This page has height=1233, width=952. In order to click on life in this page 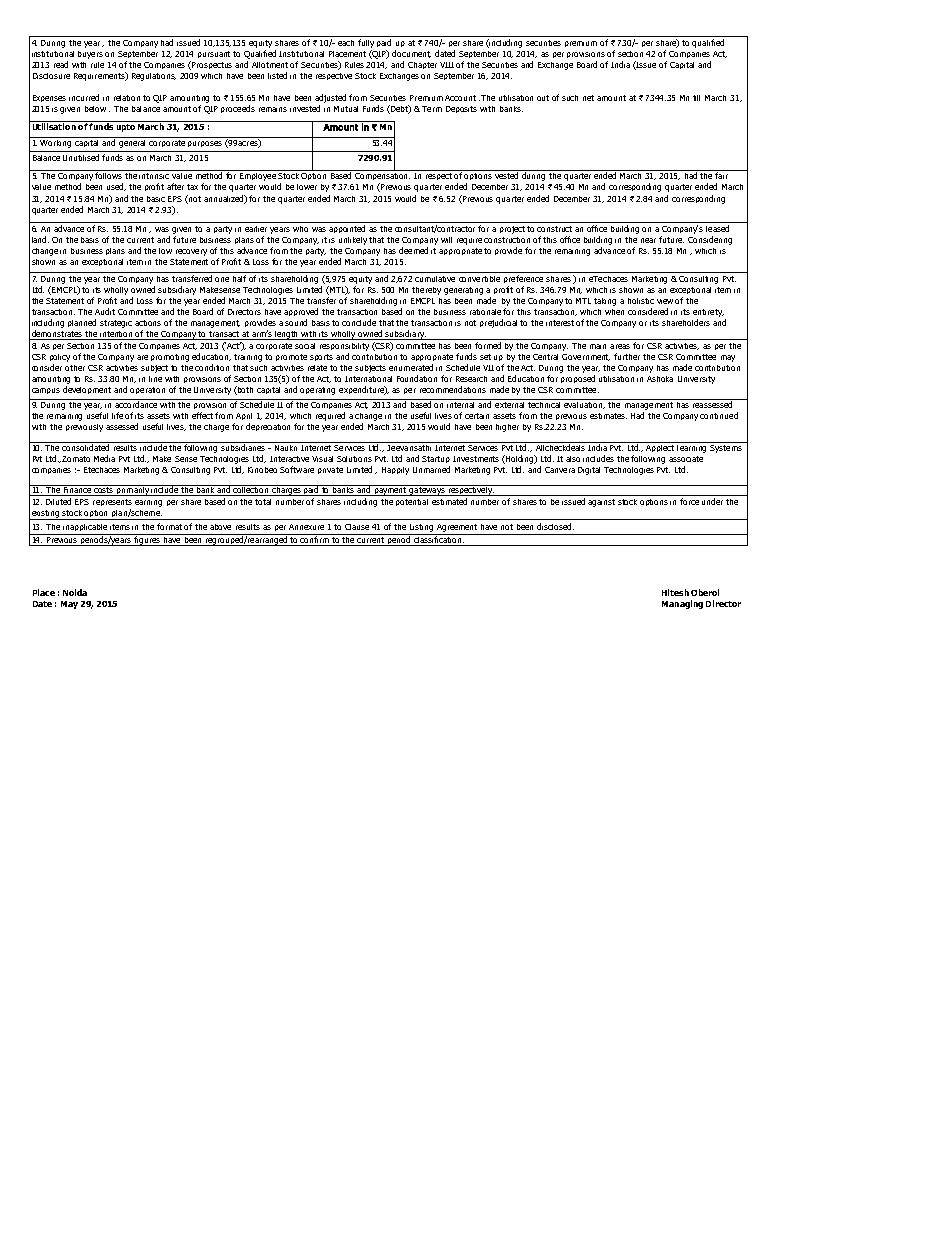, I will do `click(117, 415)`.
